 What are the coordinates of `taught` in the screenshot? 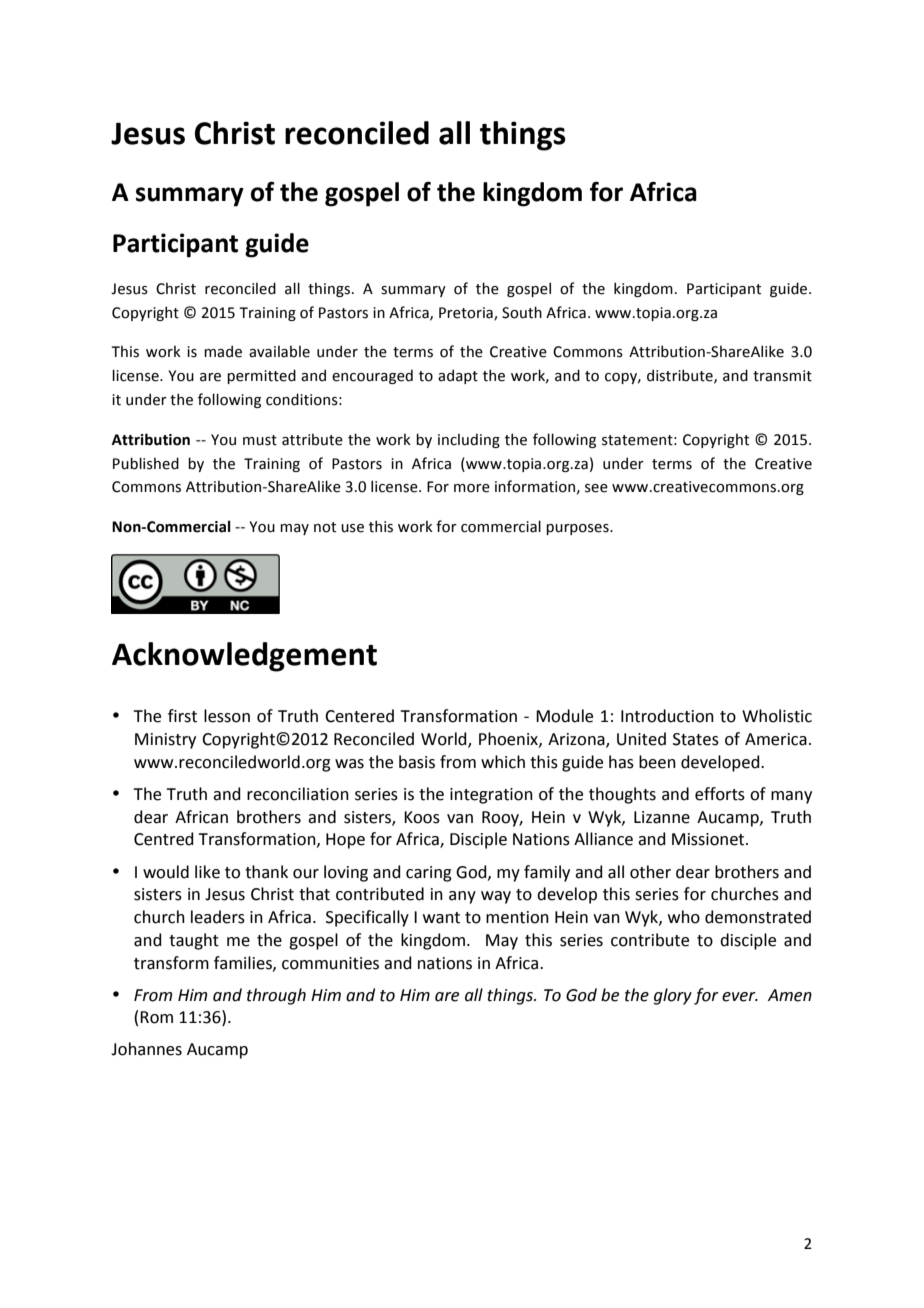 It's located at (194, 941).
